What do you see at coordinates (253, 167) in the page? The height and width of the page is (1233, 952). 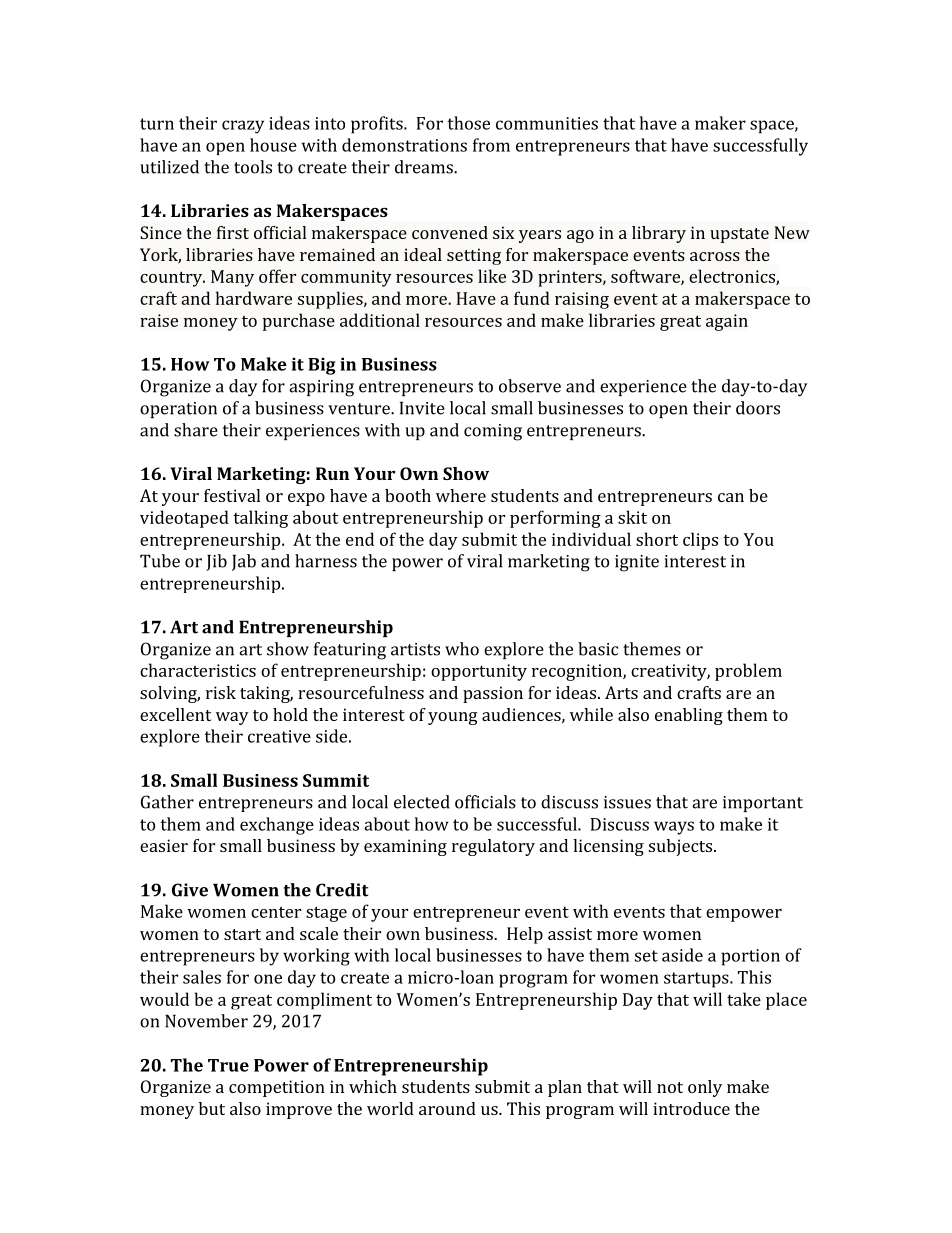 I see `tools` at bounding box center [253, 167].
